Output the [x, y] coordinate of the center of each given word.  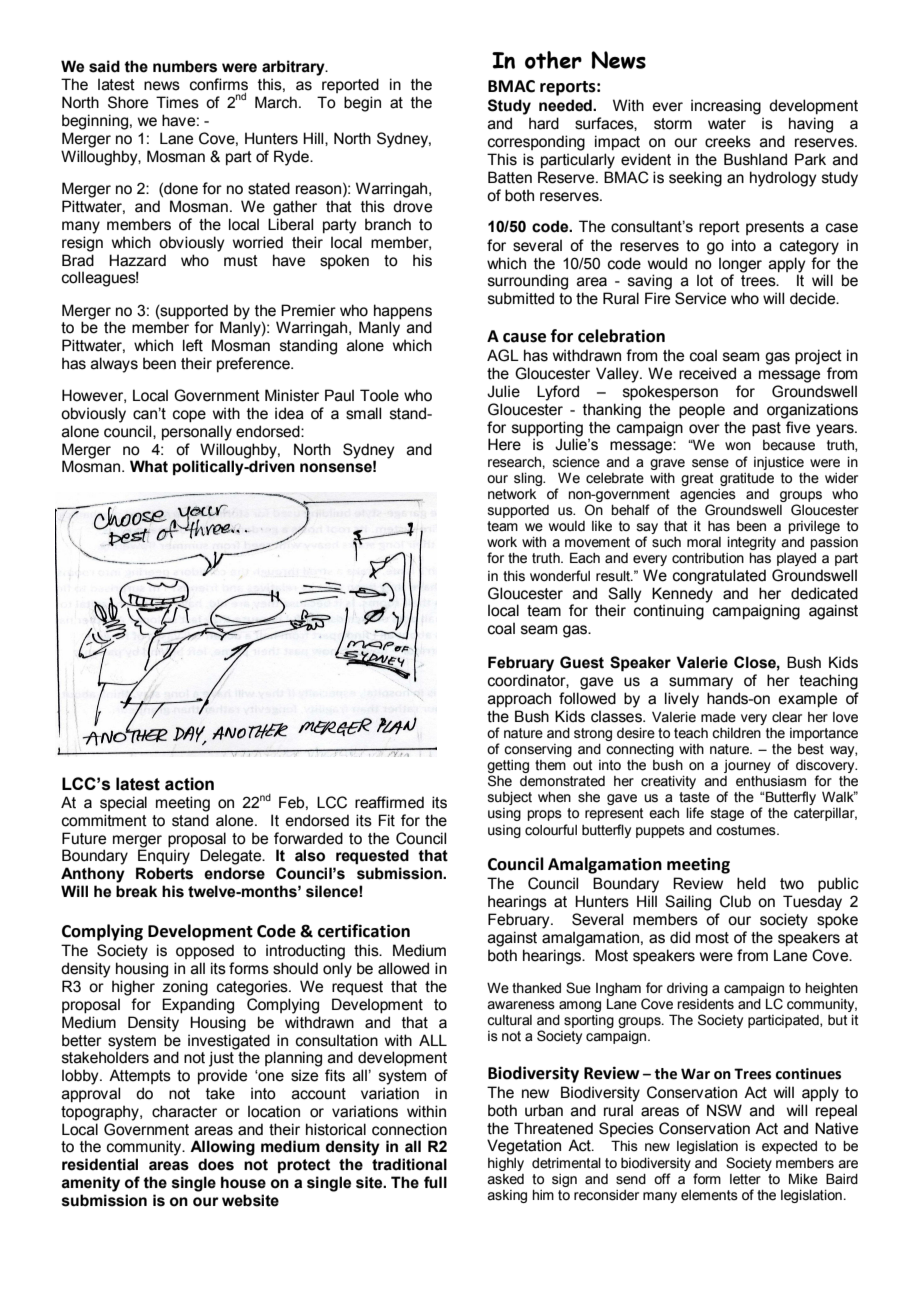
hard [544, 123]
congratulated [719, 577]
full [435, 1182]
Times [177, 102]
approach [519, 699]
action [189, 784]
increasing [726, 107]
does [216, 1164]
